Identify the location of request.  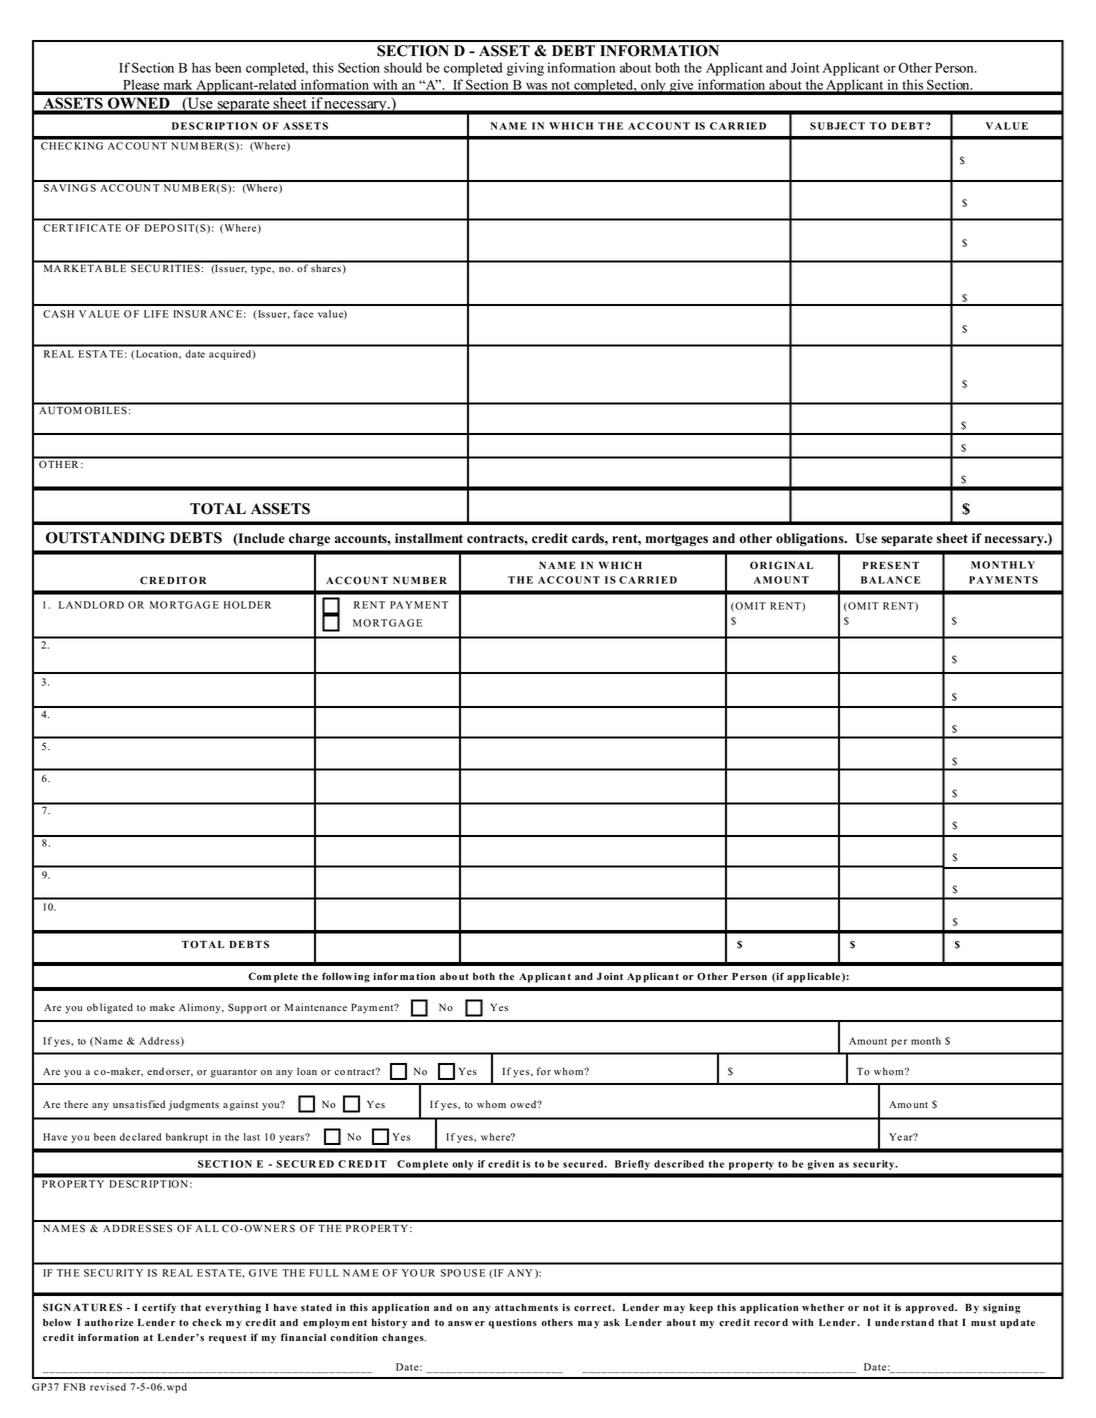
(228, 1339).
